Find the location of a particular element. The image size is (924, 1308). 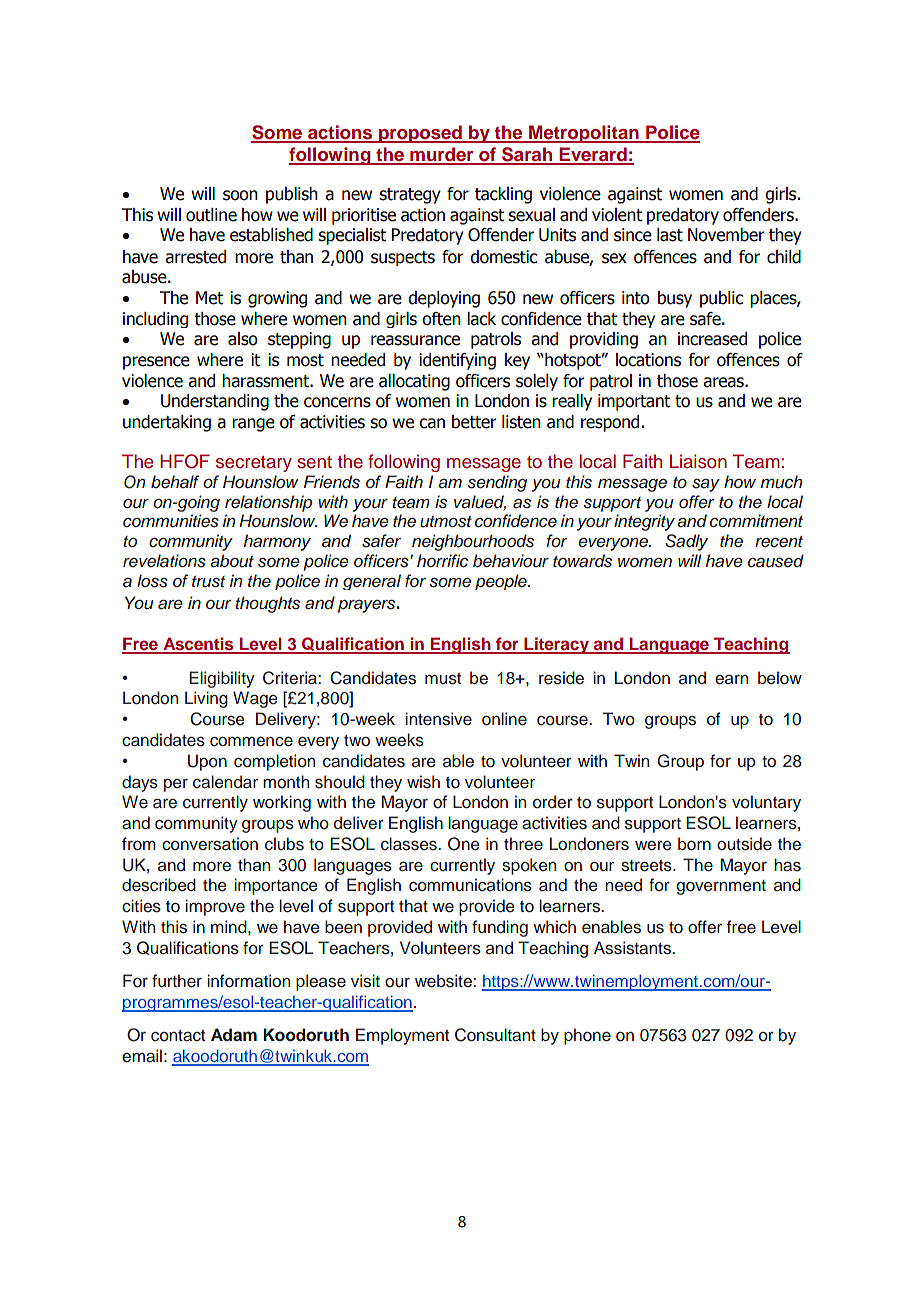

Liaison is located at coordinates (698, 461).
